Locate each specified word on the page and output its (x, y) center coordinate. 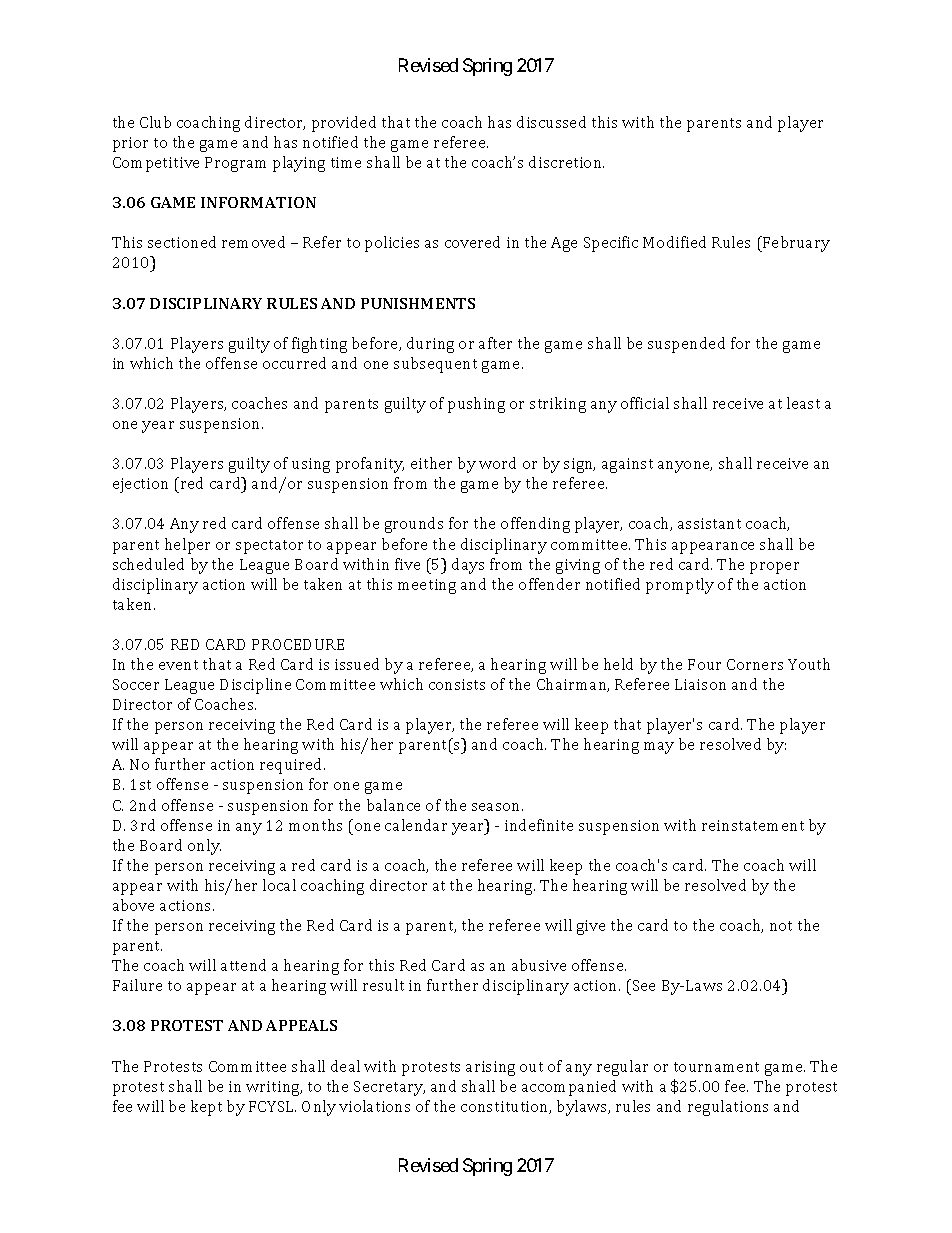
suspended (686, 345)
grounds (414, 525)
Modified (674, 242)
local (279, 885)
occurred (294, 363)
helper (187, 546)
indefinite (539, 825)
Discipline (255, 686)
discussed (551, 122)
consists (457, 684)
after (495, 343)
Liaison (700, 684)
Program (235, 164)
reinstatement (753, 825)
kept (206, 1108)
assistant (709, 523)
